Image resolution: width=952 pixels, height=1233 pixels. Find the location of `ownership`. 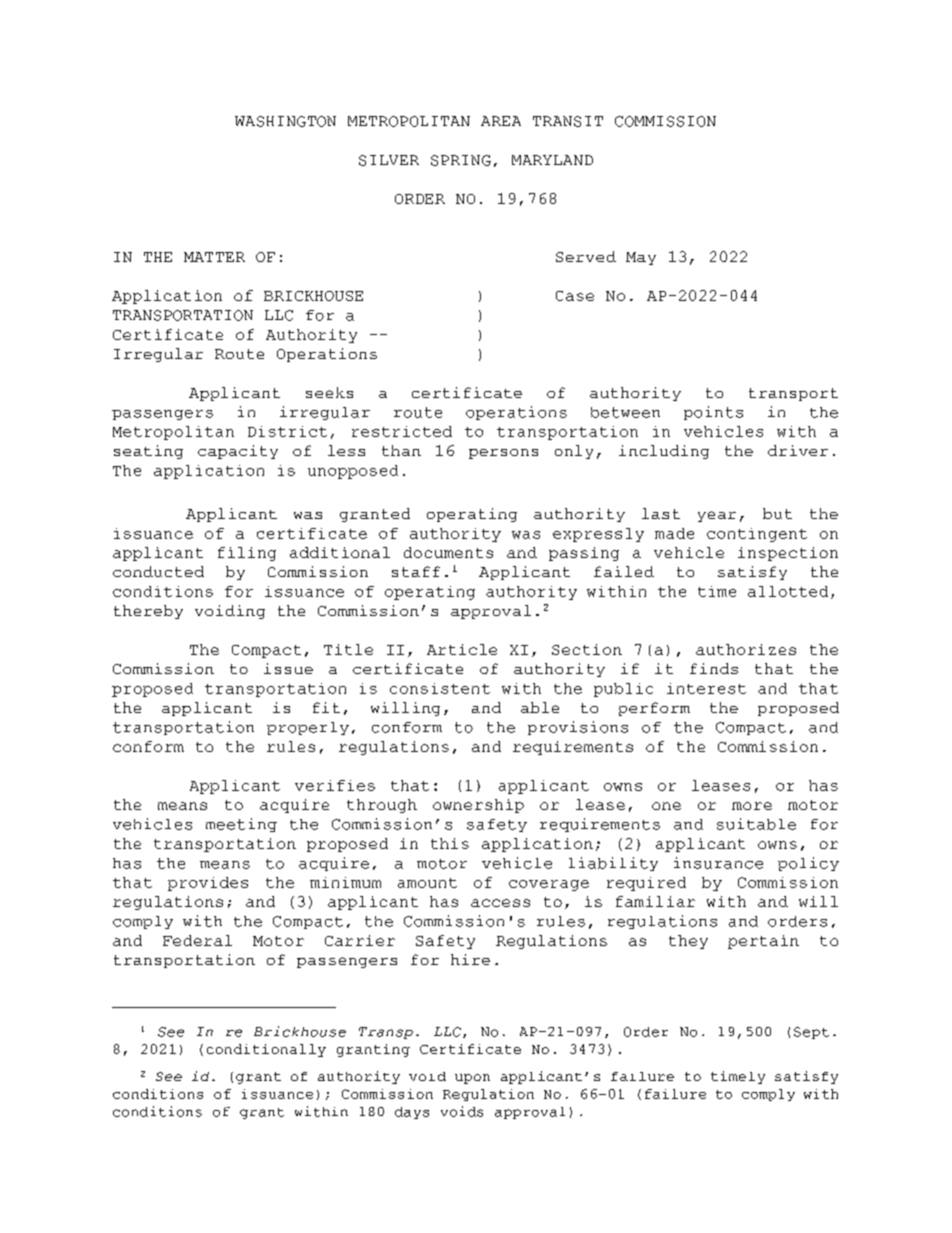

ownership is located at coordinates (478, 806).
